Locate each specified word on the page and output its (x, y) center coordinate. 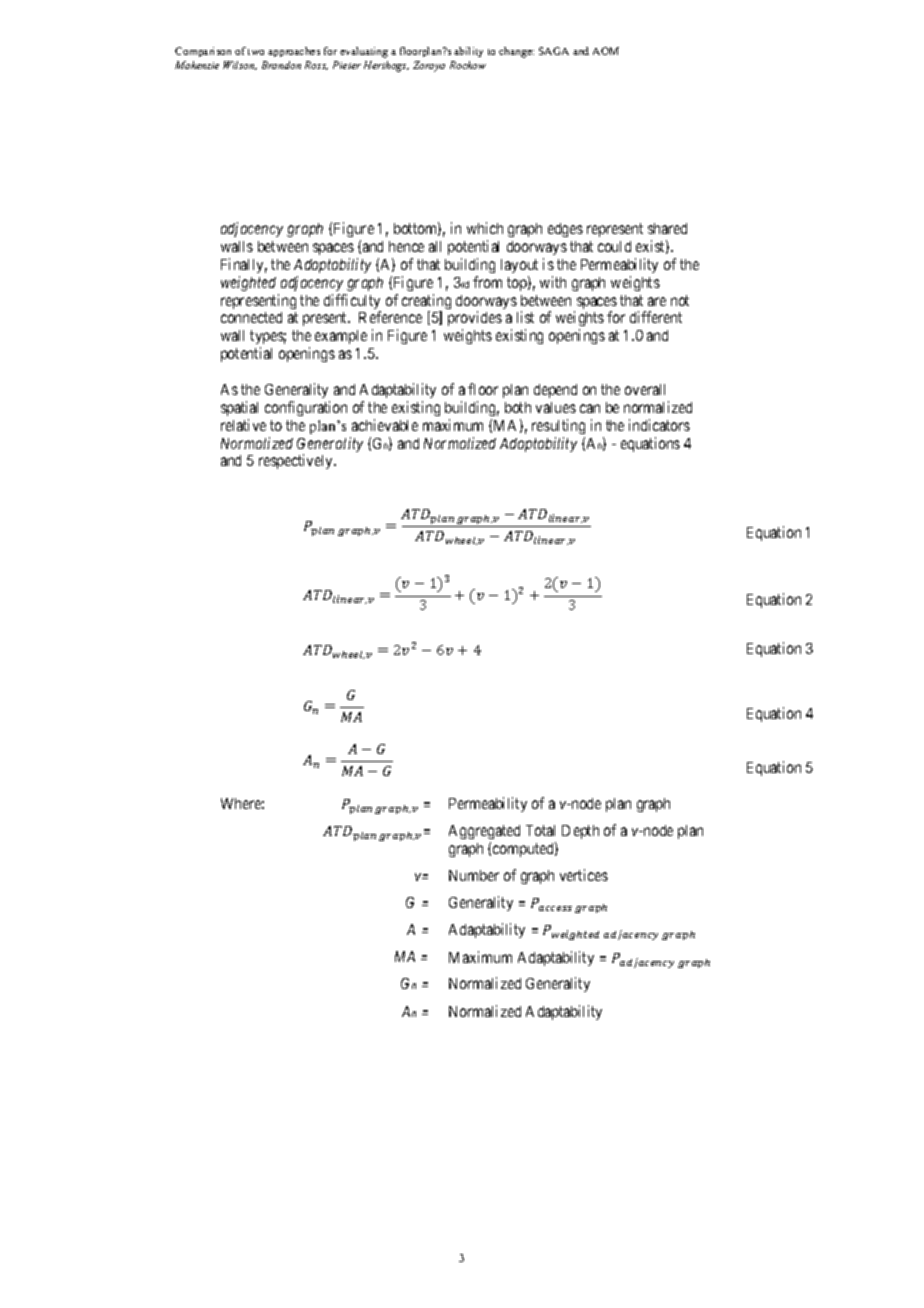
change (516, 52)
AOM (606, 51)
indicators (659, 425)
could (614, 246)
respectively (297, 461)
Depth (580, 832)
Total (540, 830)
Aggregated (484, 832)
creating (426, 303)
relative (243, 425)
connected (251, 317)
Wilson (240, 65)
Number (474, 875)
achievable (385, 425)
